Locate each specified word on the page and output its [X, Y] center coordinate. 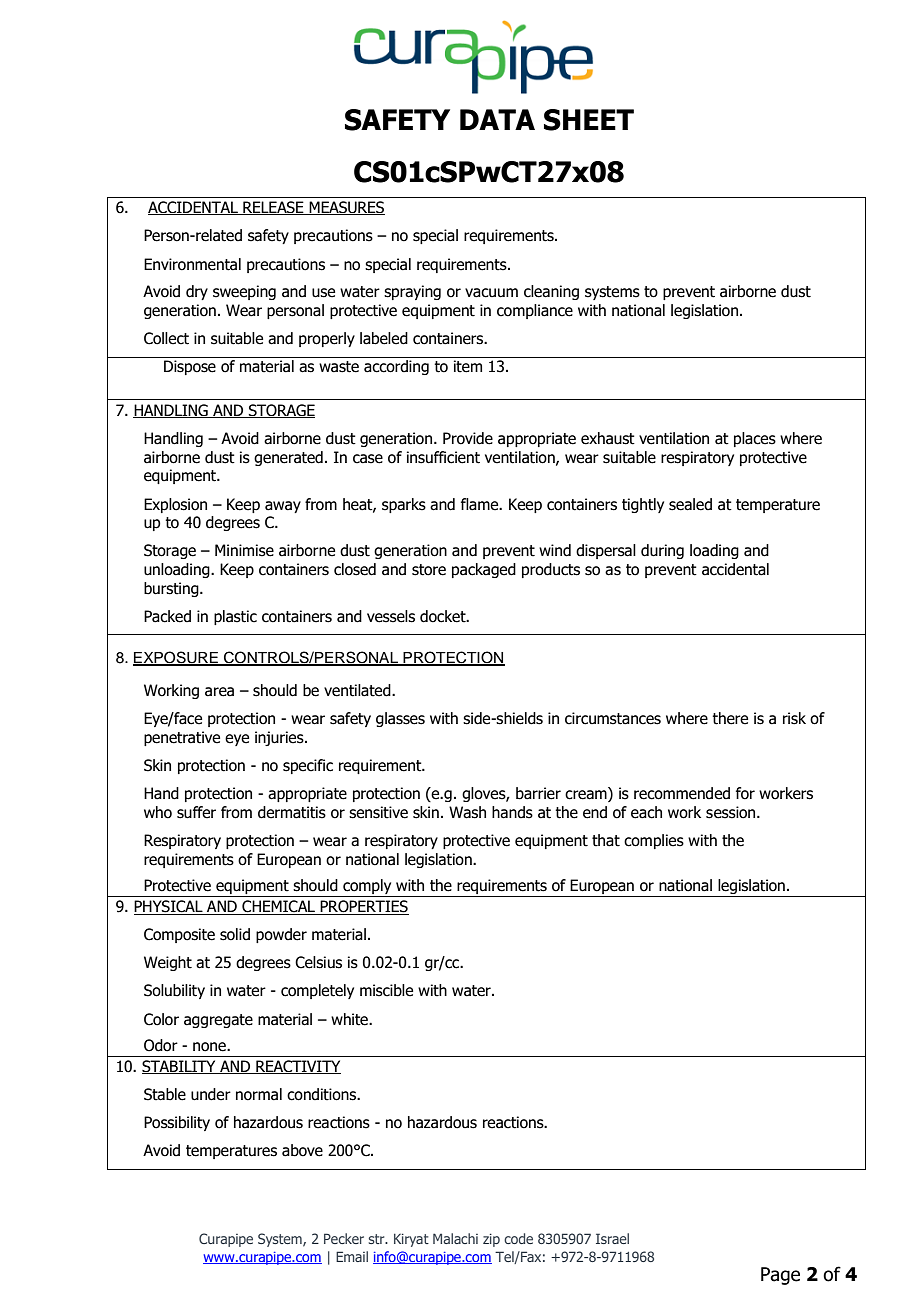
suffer [196, 812]
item [468, 366]
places [755, 439]
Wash [467, 812]
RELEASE [273, 208]
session [732, 812]
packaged [484, 570]
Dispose [190, 367]
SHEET [589, 120]
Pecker [344, 1238]
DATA [497, 119]
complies [654, 841]
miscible [386, 990]
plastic [235, 617]
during [662, 551]
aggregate [218, 1021]
